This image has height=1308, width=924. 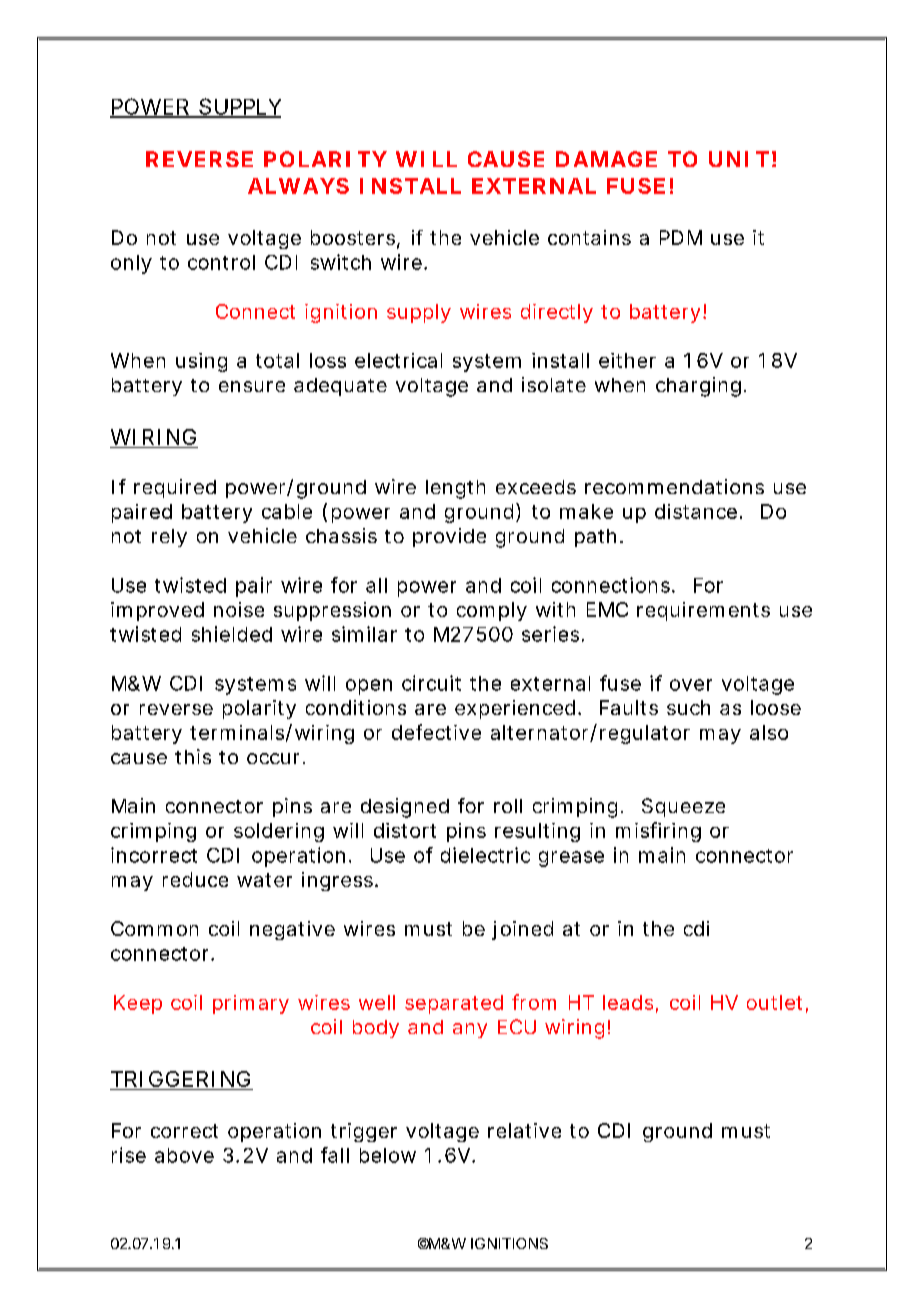 What do you see at coordinates (298, 186) in the image?
I see `ALWAYS` at bounding box center [298, 186].
